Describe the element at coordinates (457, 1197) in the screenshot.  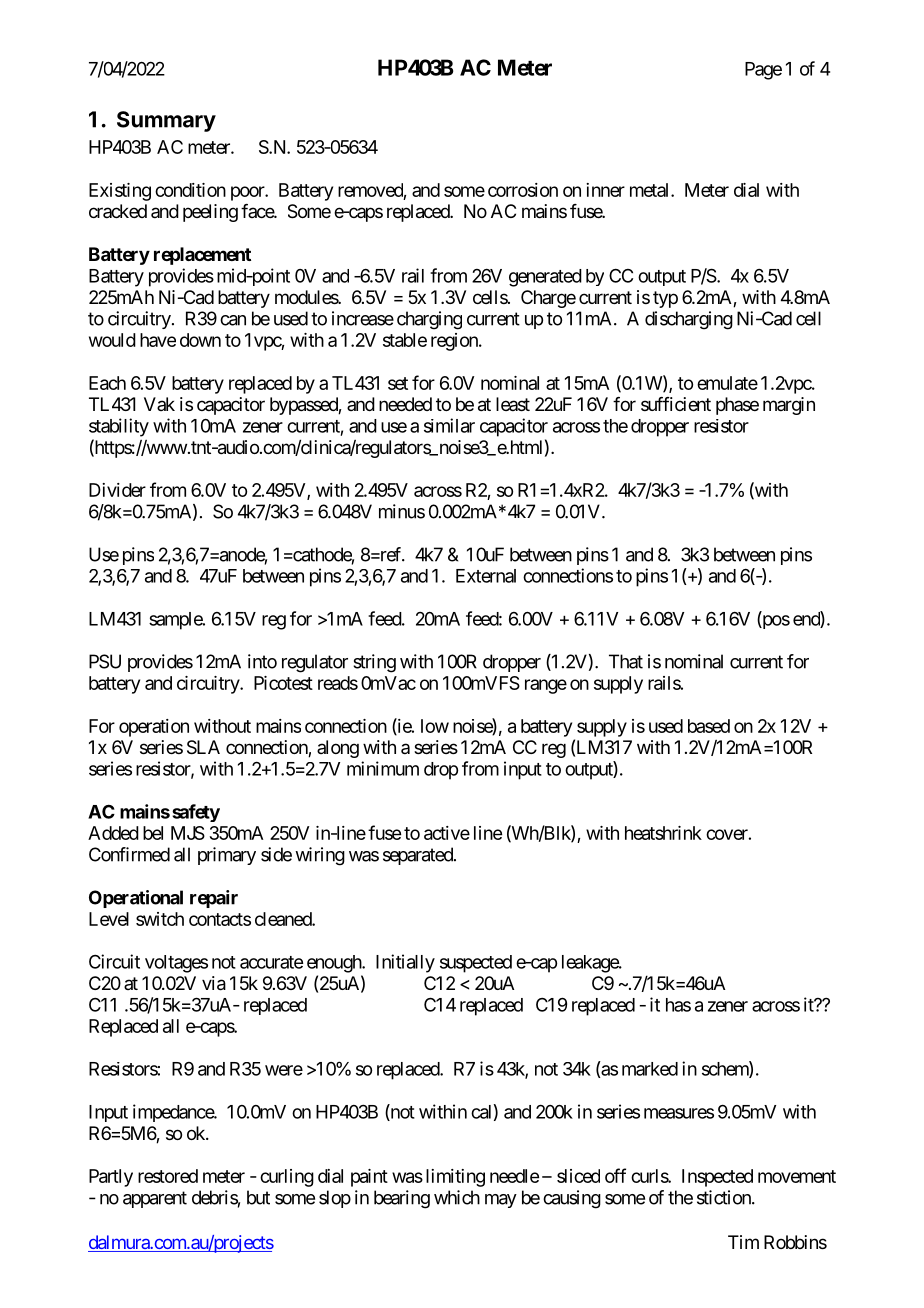
I see `which` at that location.
